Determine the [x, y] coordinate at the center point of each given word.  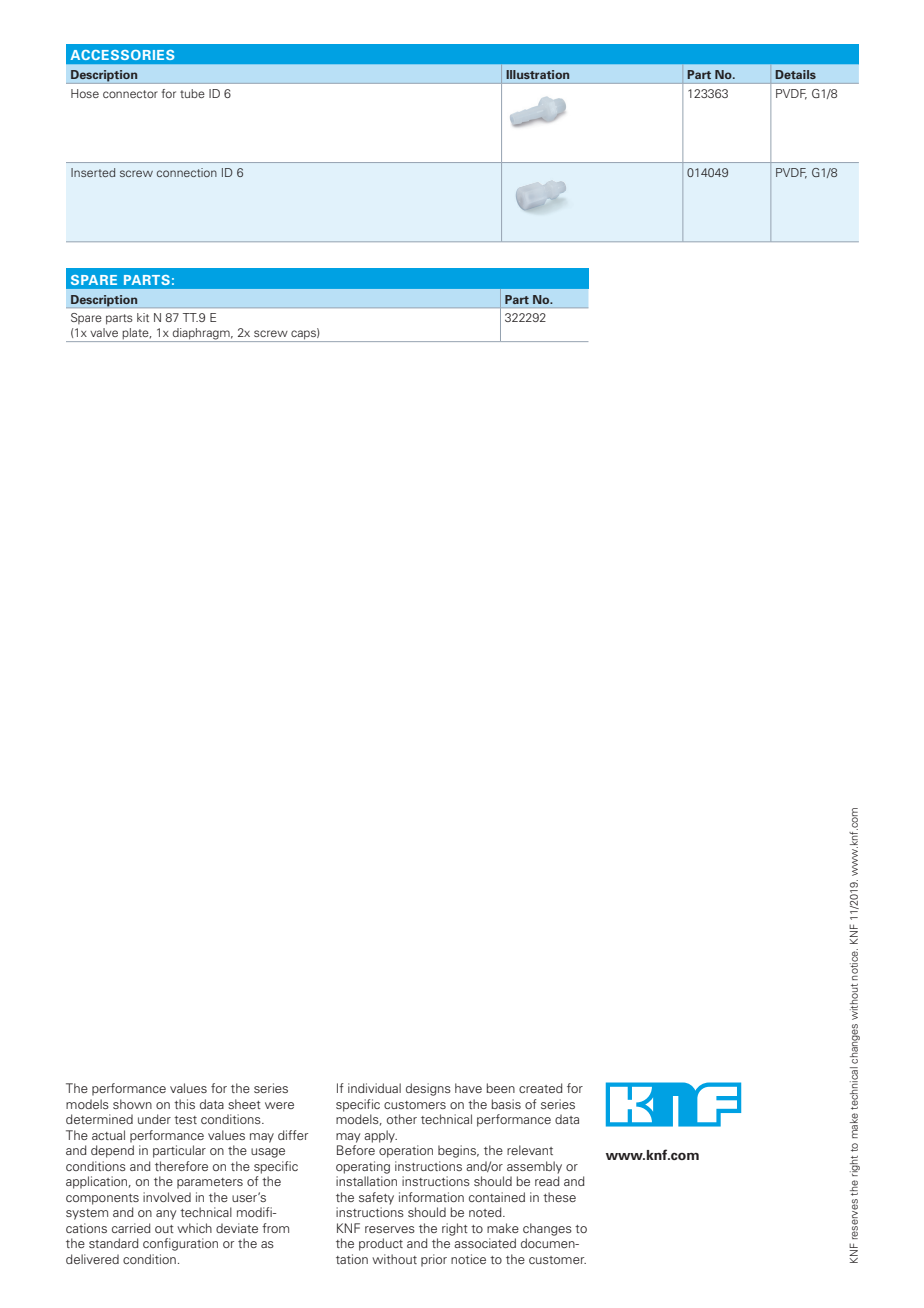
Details [796, 74]
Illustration [537, 74]
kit [143, 317]
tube [192, 93]
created [541, 1088]
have [468, 1088]
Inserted [93, 172]
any [166, 1215]
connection [187, 172]
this [184, 1104]
